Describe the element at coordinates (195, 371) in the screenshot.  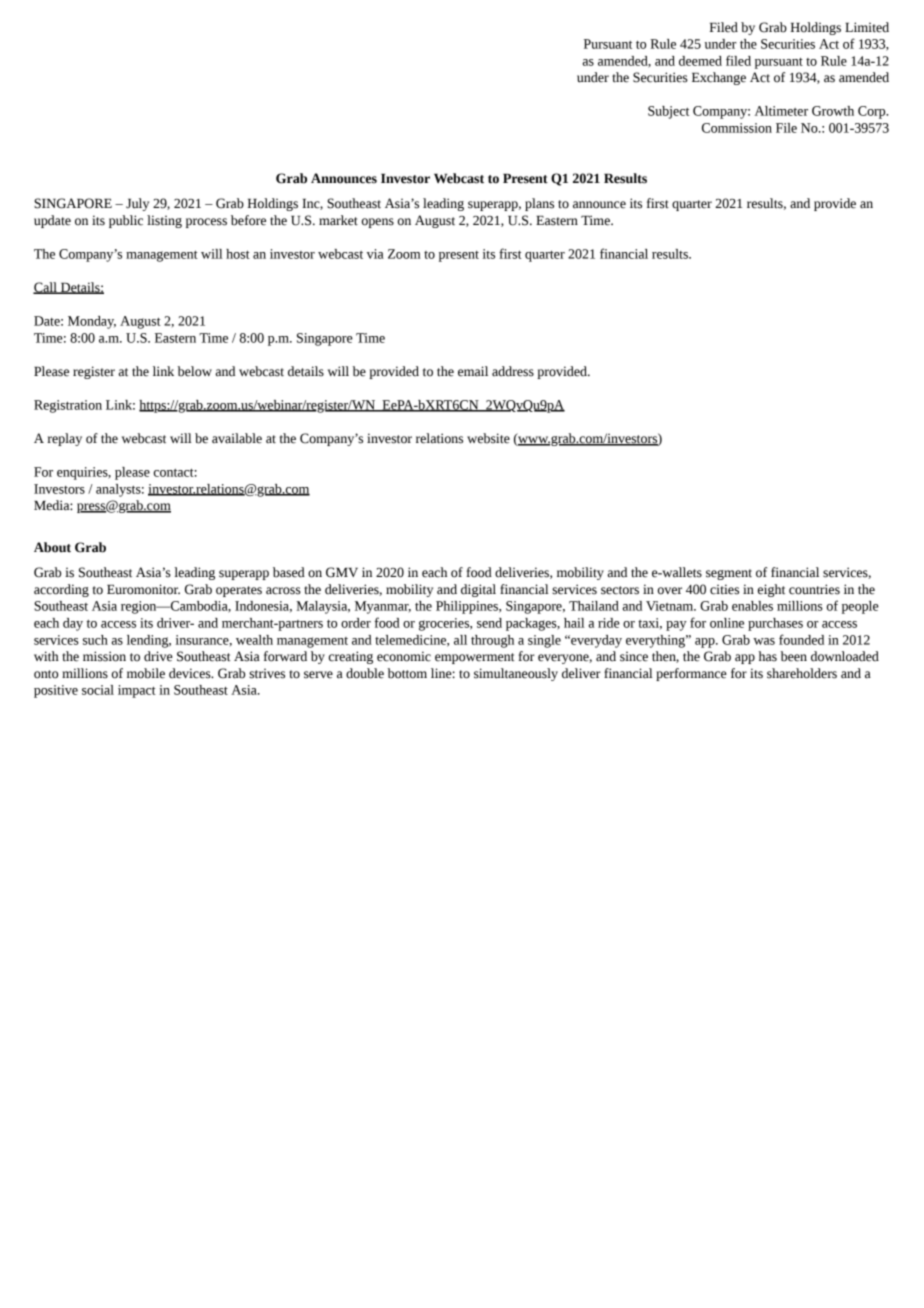
I see `below` at that location.
